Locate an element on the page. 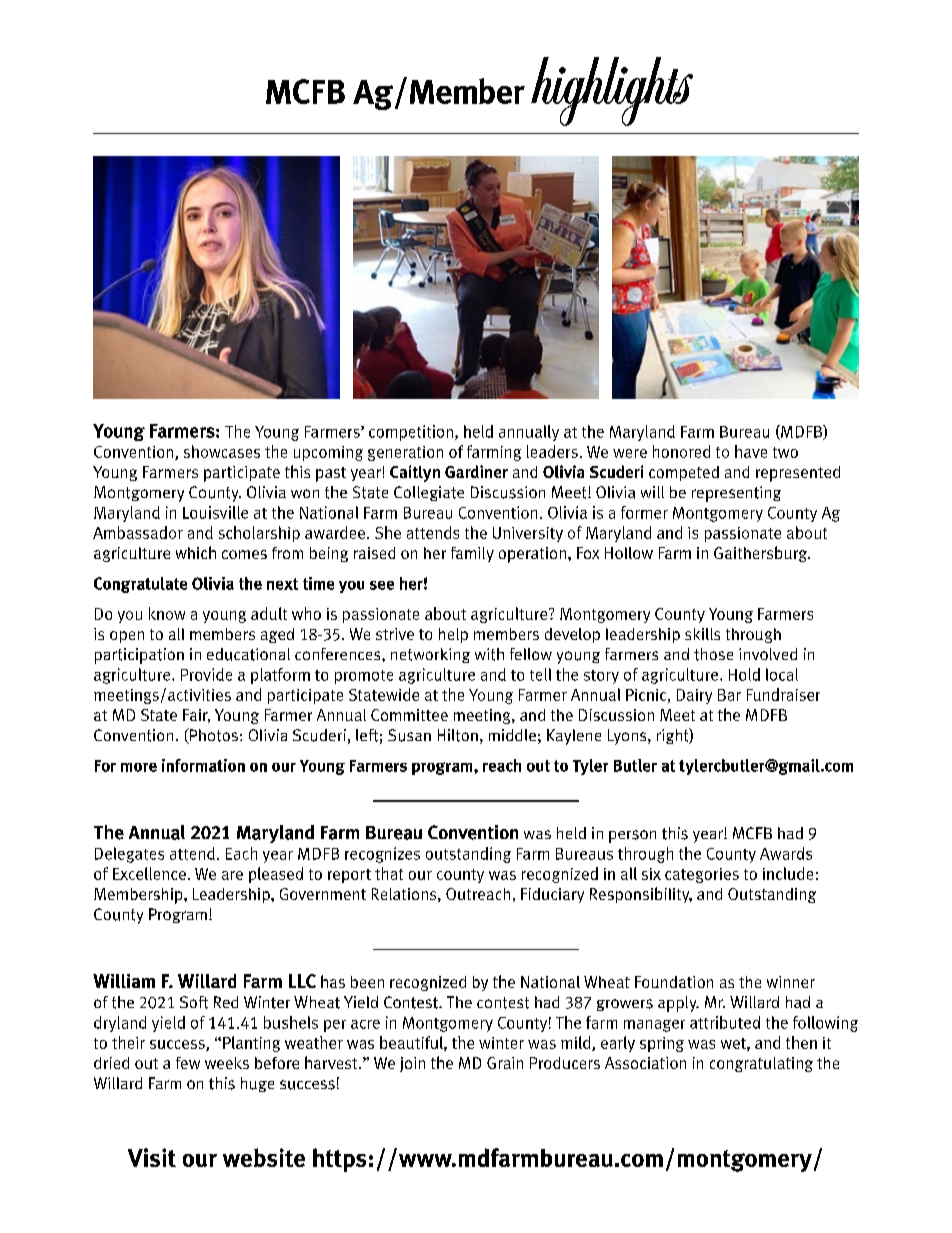  congratulating is located at coordinates (761, 1064).
